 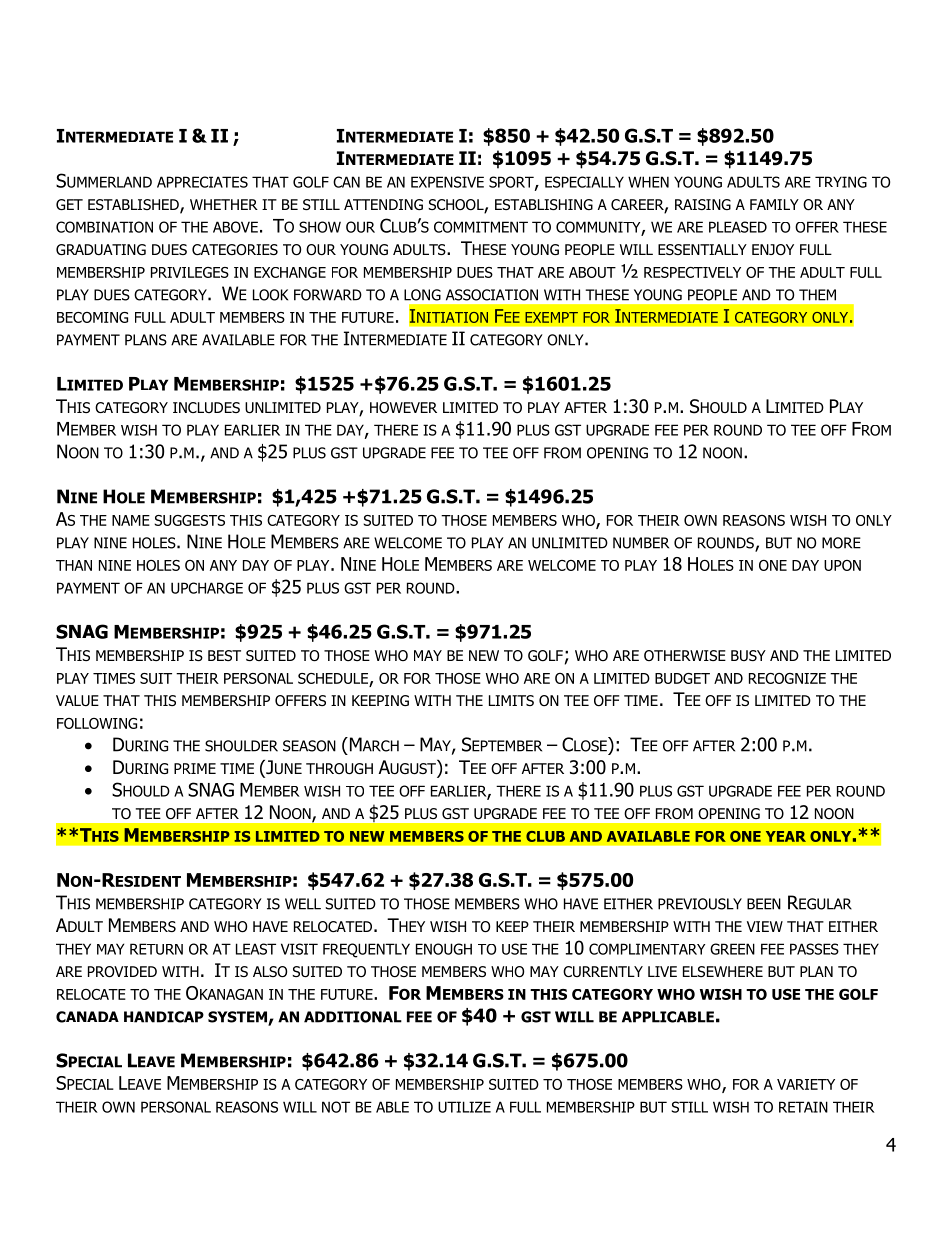 What do you see at coordinates (224, 204) in the page?
I see `WHETHER` at bounding box center [224, 204].
